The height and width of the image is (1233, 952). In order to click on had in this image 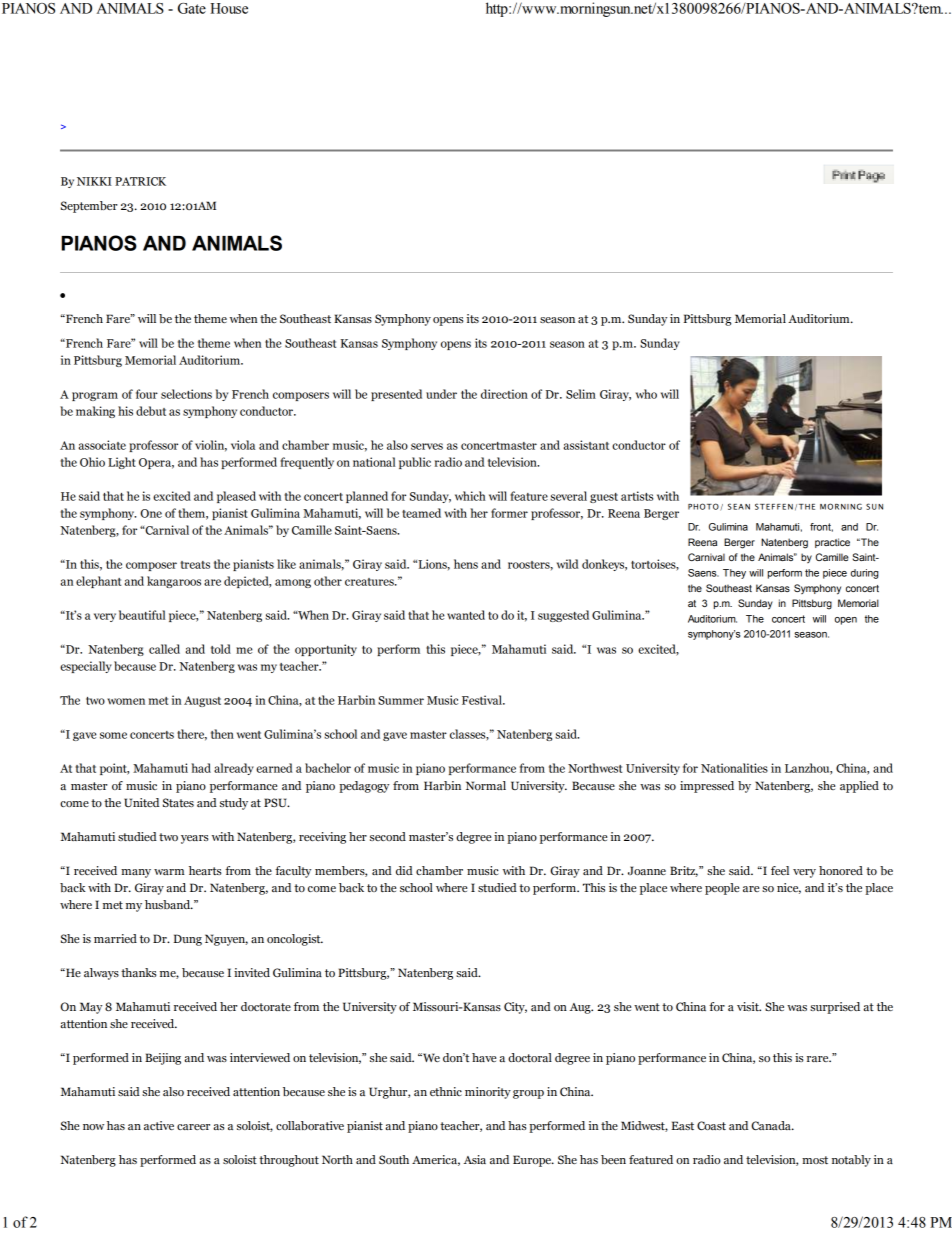, I will do `click(201, 768)`.
